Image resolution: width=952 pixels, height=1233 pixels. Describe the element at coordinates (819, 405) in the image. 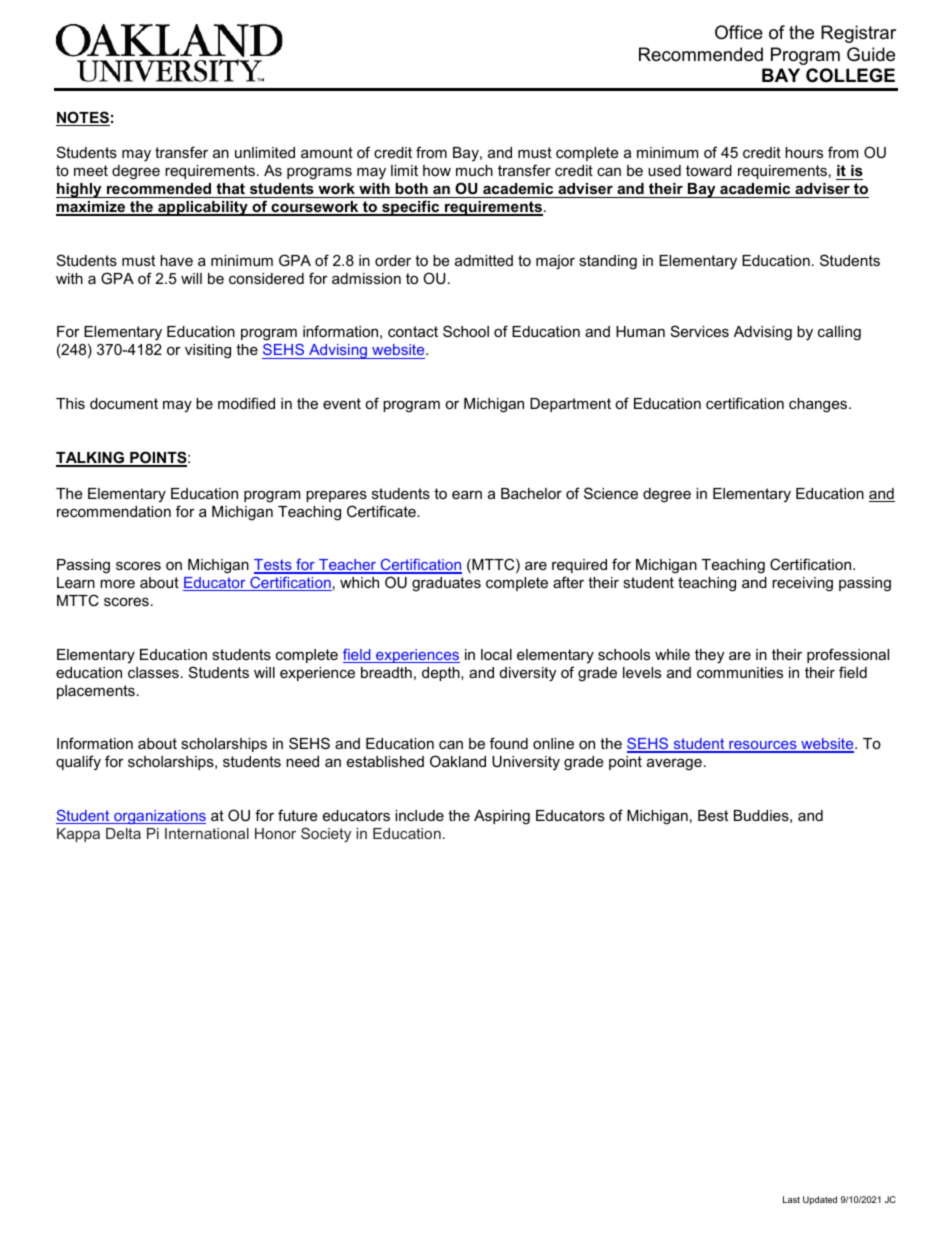

I see `changes` at that location.
